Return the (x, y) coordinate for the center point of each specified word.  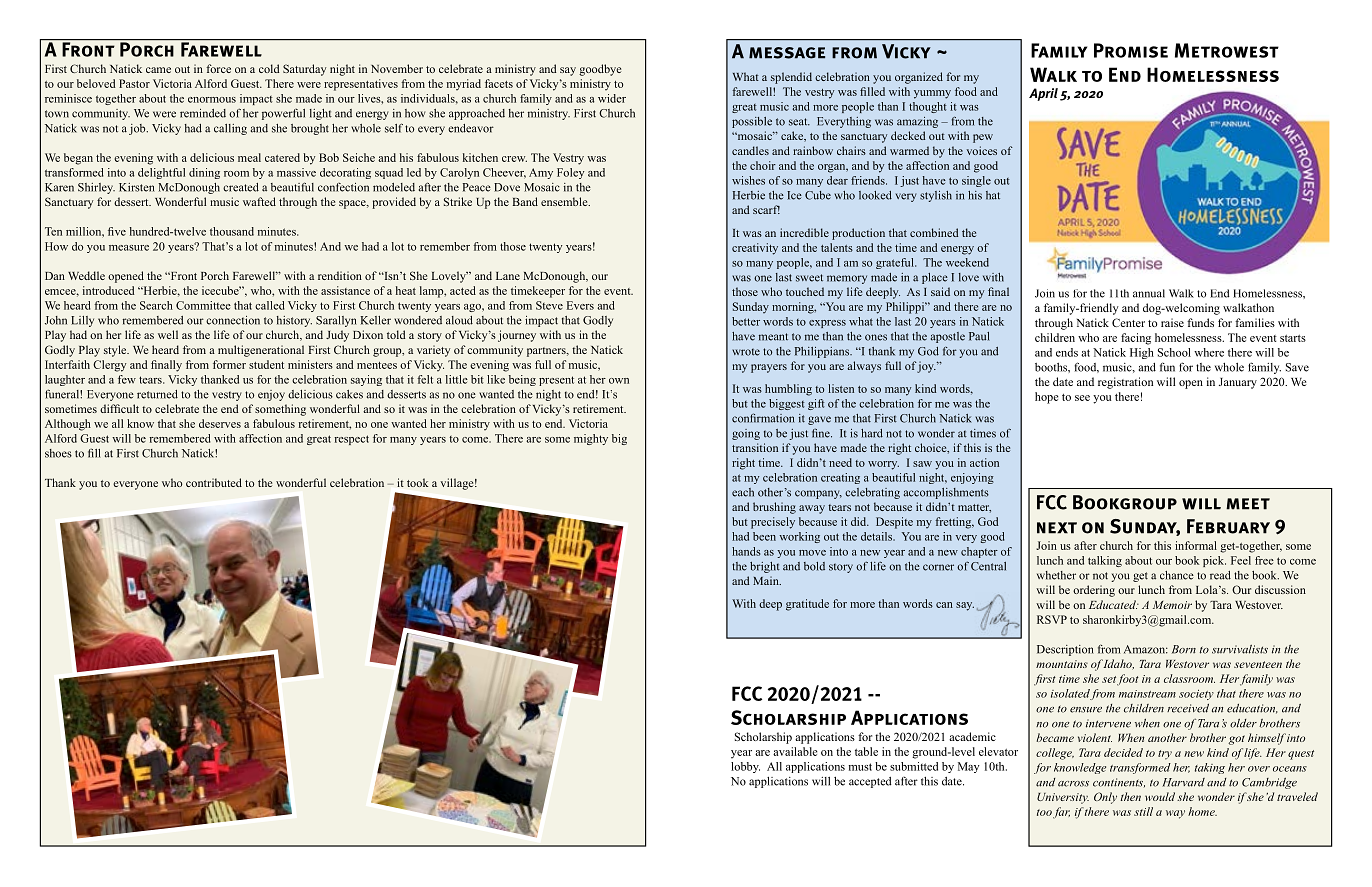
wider (612, 98)
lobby (745, 767)
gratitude (807, 605)
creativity (755, 249)
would (1160, 796)
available (795, 751)
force (218, 68)
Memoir (1172, 605)
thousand (232, 231)
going (746, 434)
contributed (214, 482)
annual (1149, 293)
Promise (1131, 50)
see (1082, 398)
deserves (220, 423)
